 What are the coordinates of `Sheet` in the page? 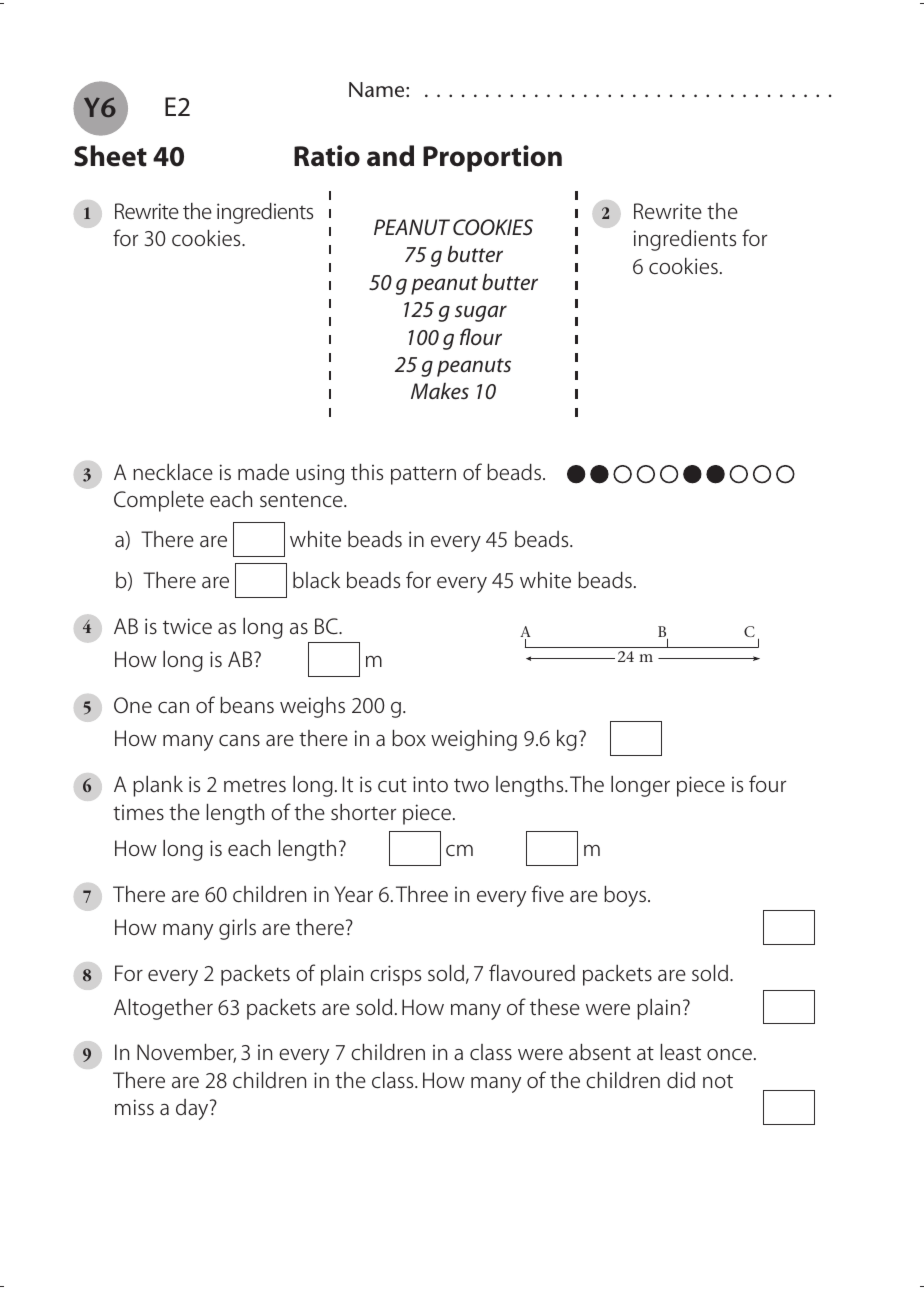 It's located at (110, 156).
